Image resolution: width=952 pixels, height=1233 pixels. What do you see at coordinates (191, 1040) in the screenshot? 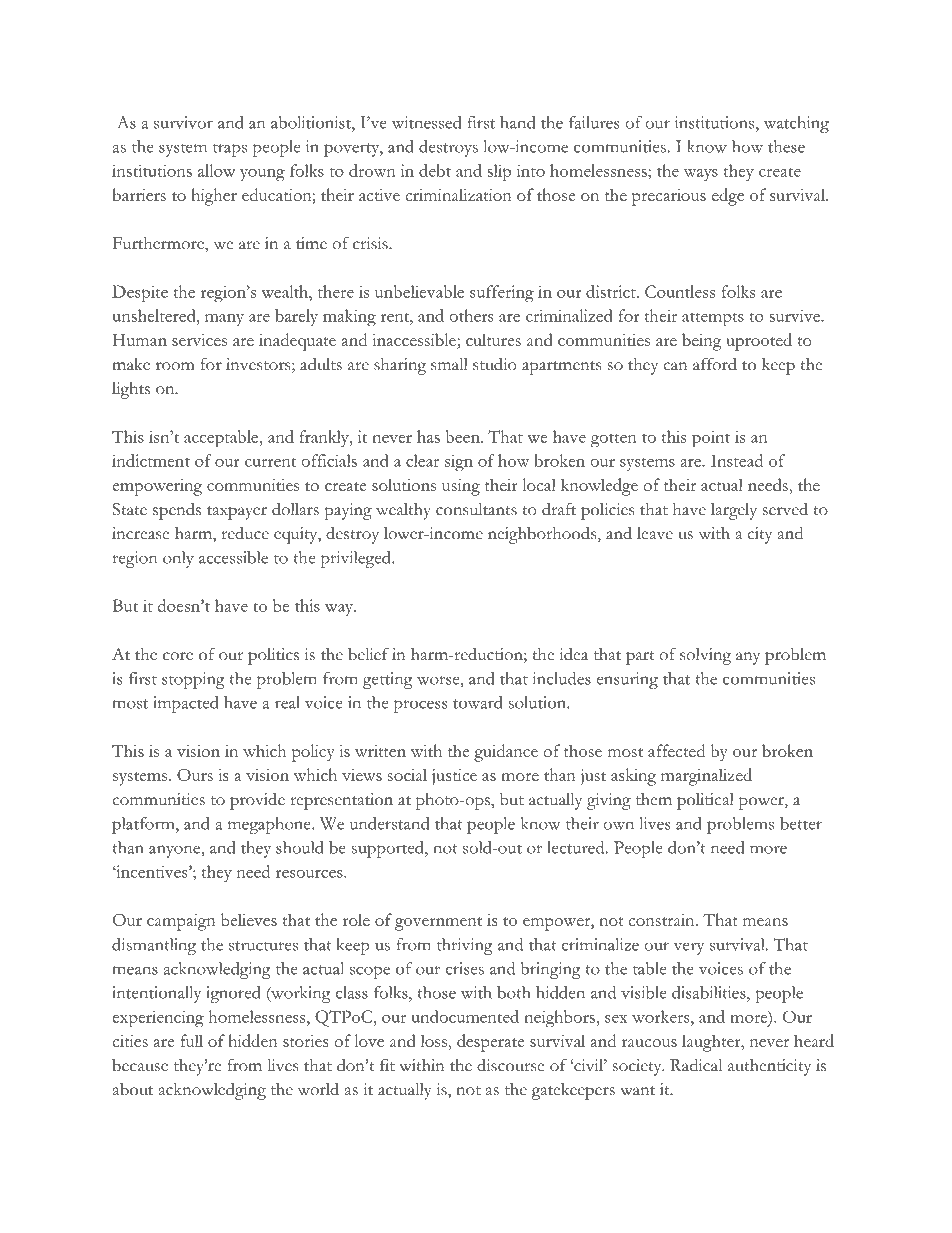
I see `full` at bounding box center [191, 1040].
